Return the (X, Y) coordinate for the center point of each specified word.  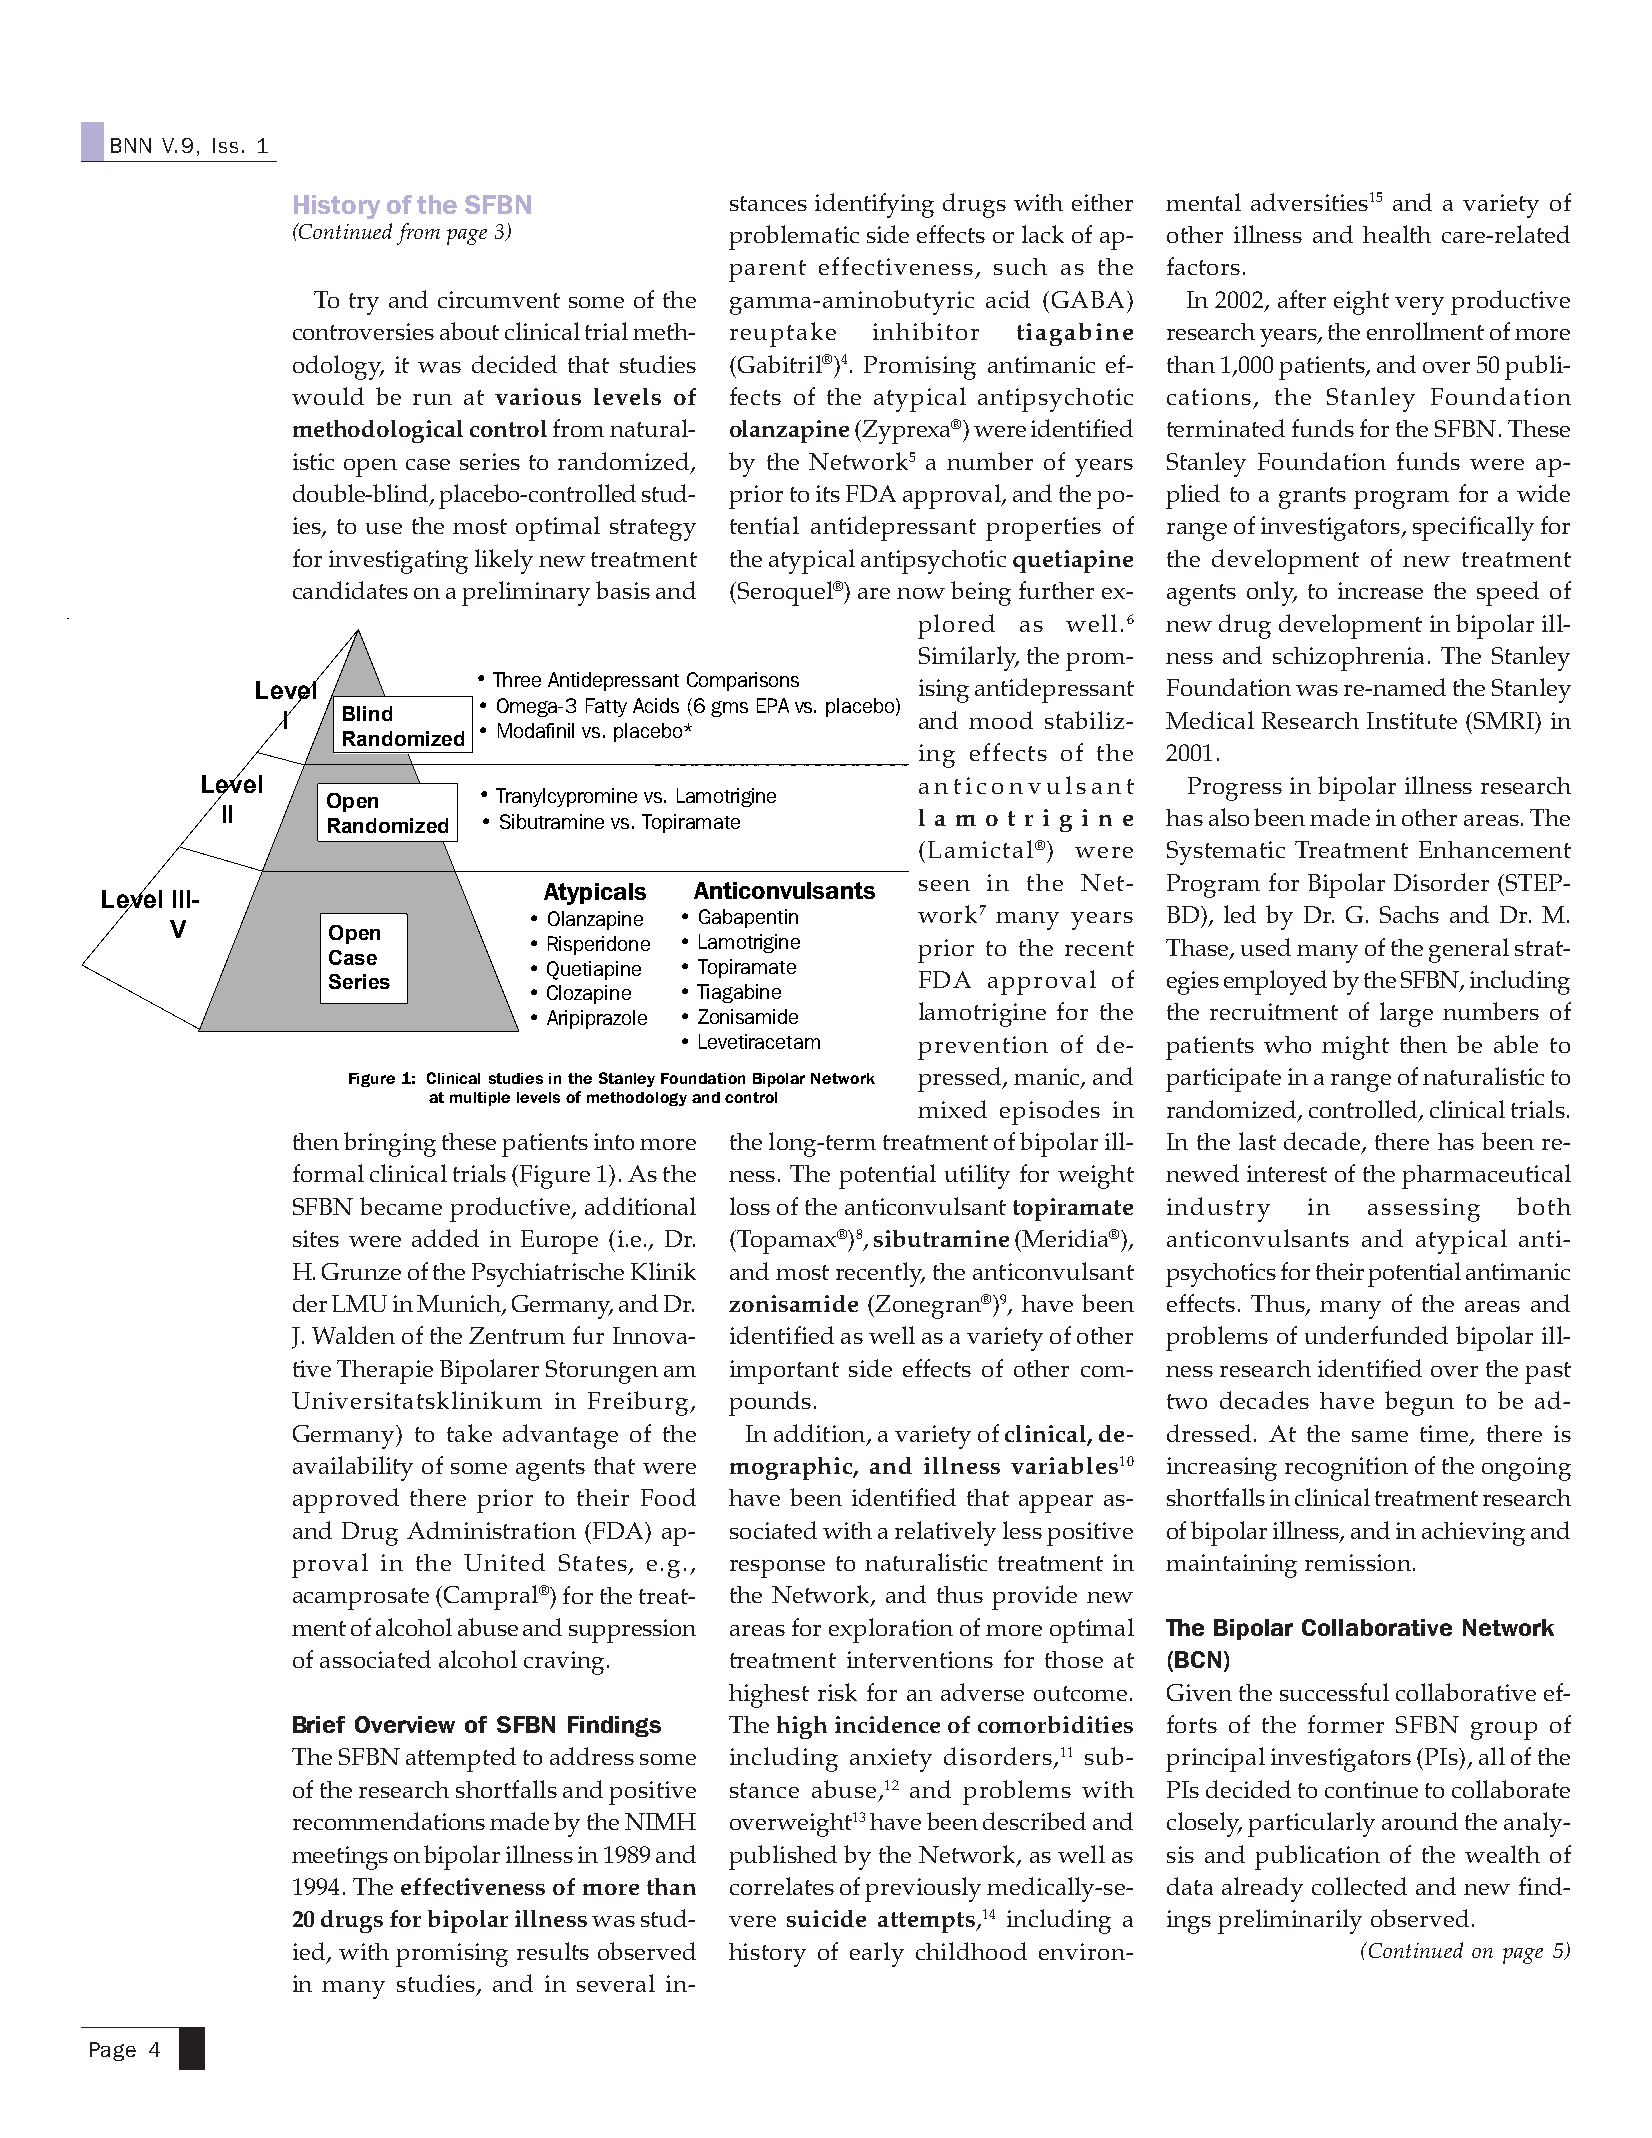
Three (517, 679)
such (1020, 266)
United (504, 1562)
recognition (1346, 1469)
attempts (927, 1922)
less (1022, 1530)
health (1397, 234)
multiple (480, 1099)
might (1355, 1048)
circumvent (499, 299)
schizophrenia (1348, 659)
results (553, 1951)
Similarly (969, 658)
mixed (952, 1109)
